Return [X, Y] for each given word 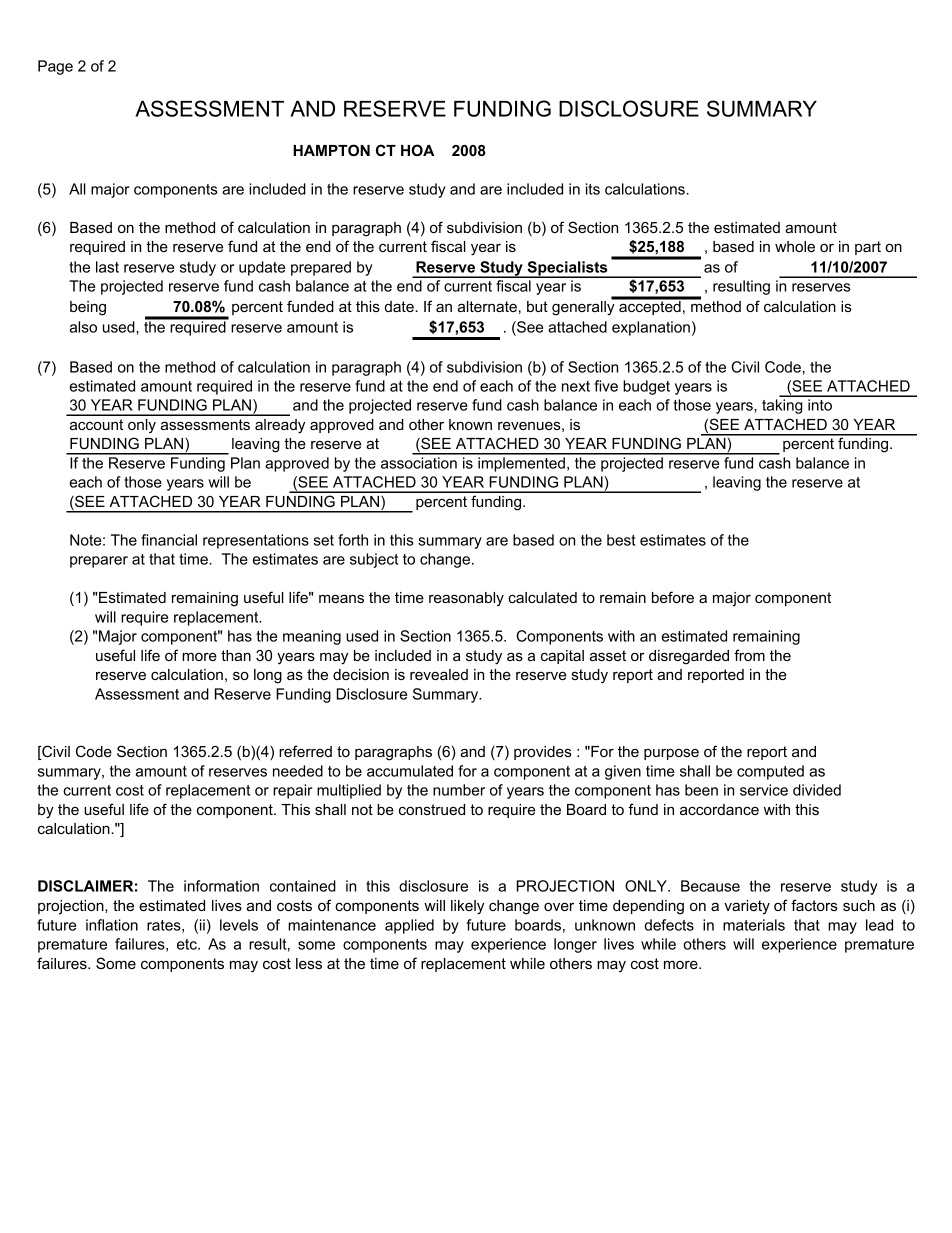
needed [298, 771]
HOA [417, 150]
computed [770, 772]
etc [188, 944]
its [593, 189]
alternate [487, 306]
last [107, 267]
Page [55, 67]
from [749, 655]
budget [646, 387]
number [459, 790]
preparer [99, 562]
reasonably [466, 599]
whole [795, 246]
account [96, 424]
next [576, 386]
